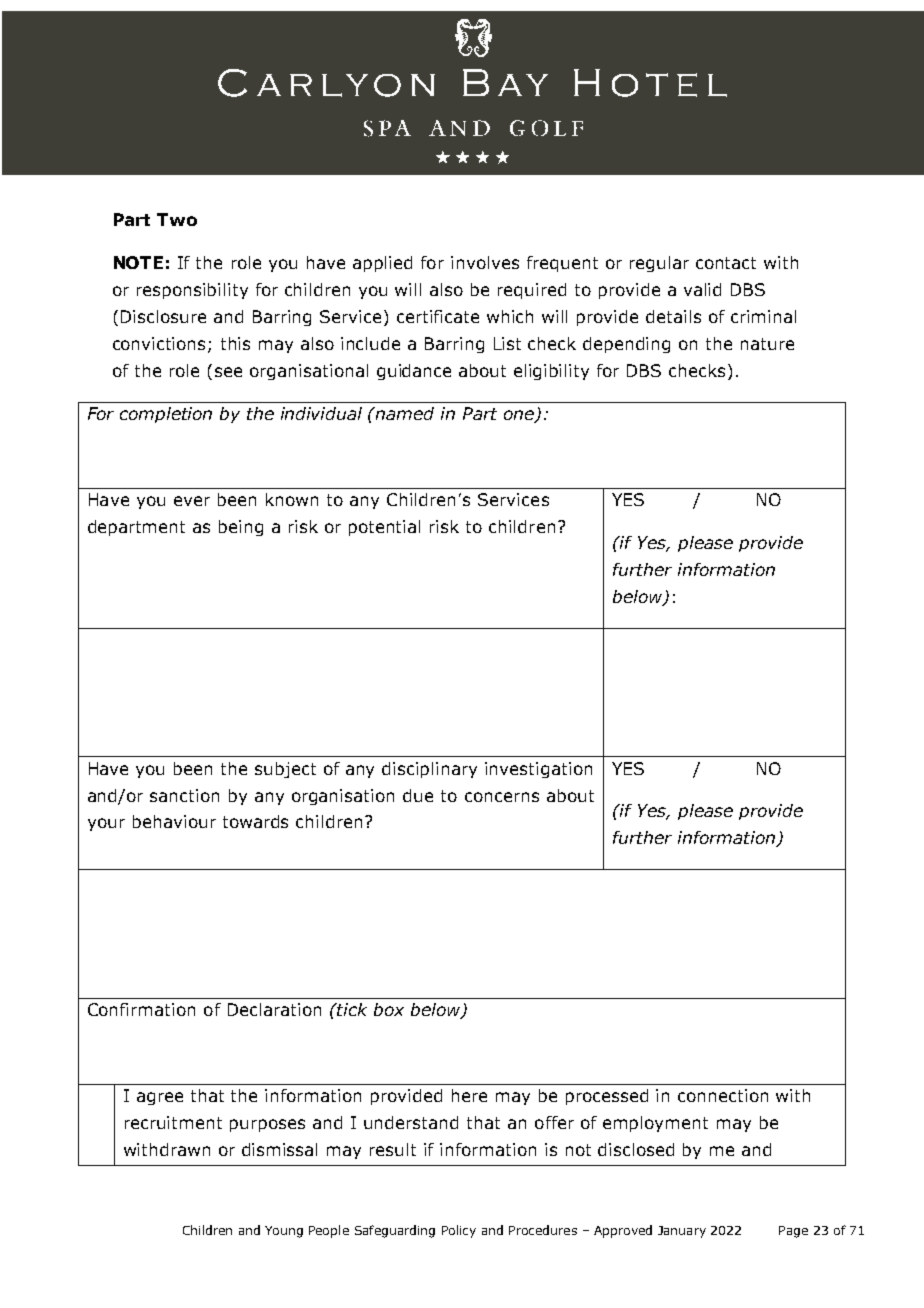 The height and width of the document is (1308, 924). What do you see at coordinates (538, 770) in the document?
I see `investigation` at bounding box center [538, 770].
